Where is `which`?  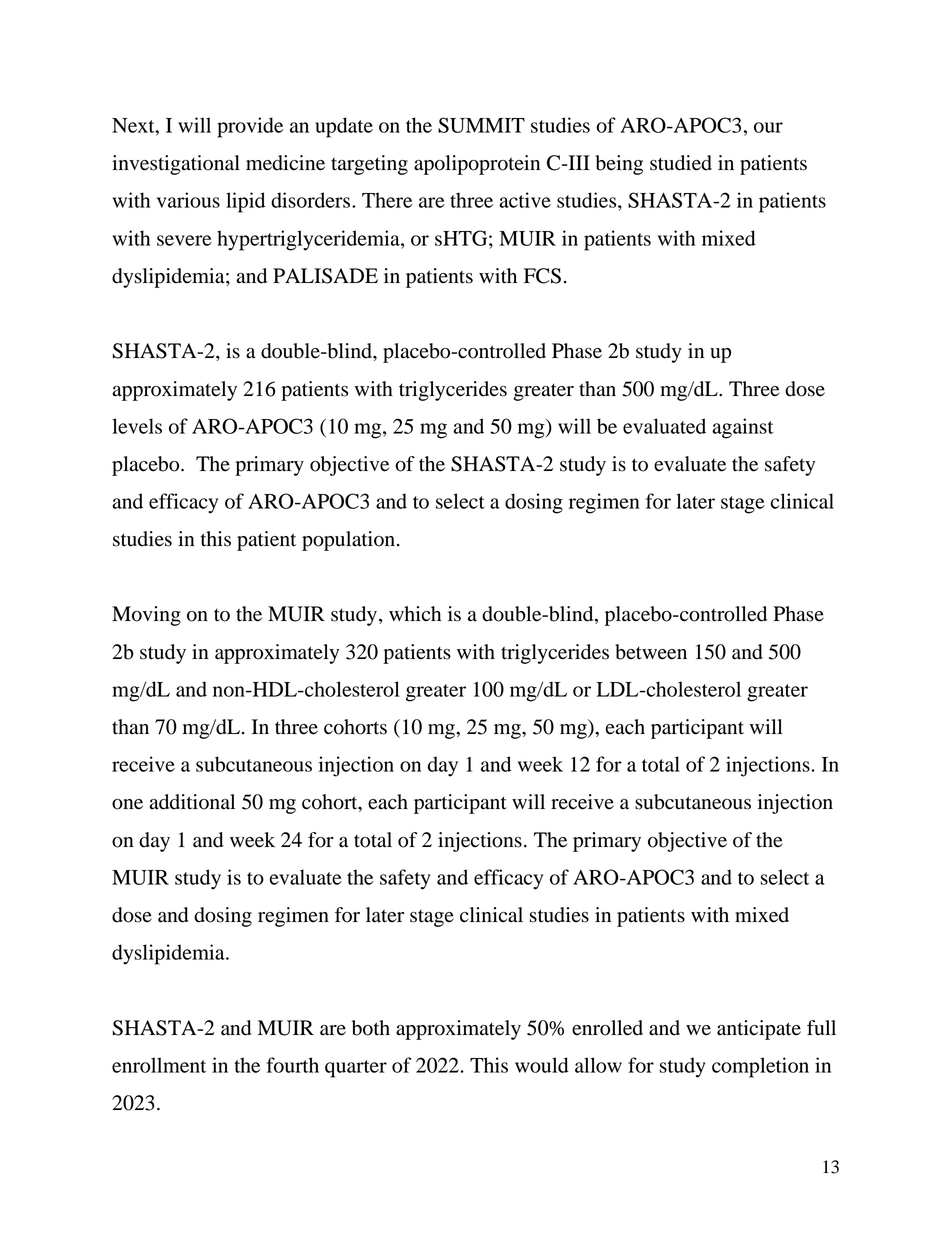 which is located at coordinates (415, 614).
